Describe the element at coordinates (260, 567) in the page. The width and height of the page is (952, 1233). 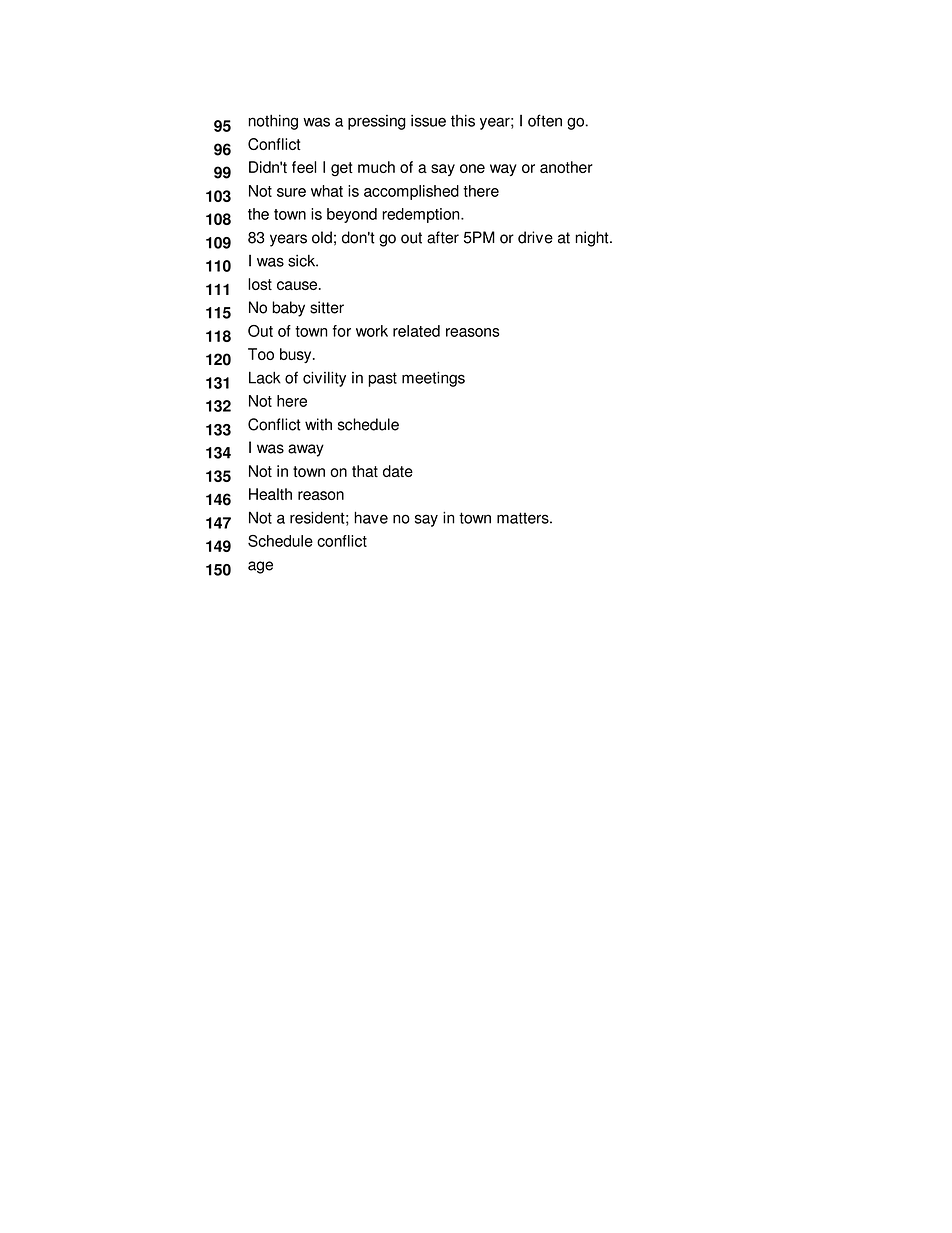
I see `age` at that location.
